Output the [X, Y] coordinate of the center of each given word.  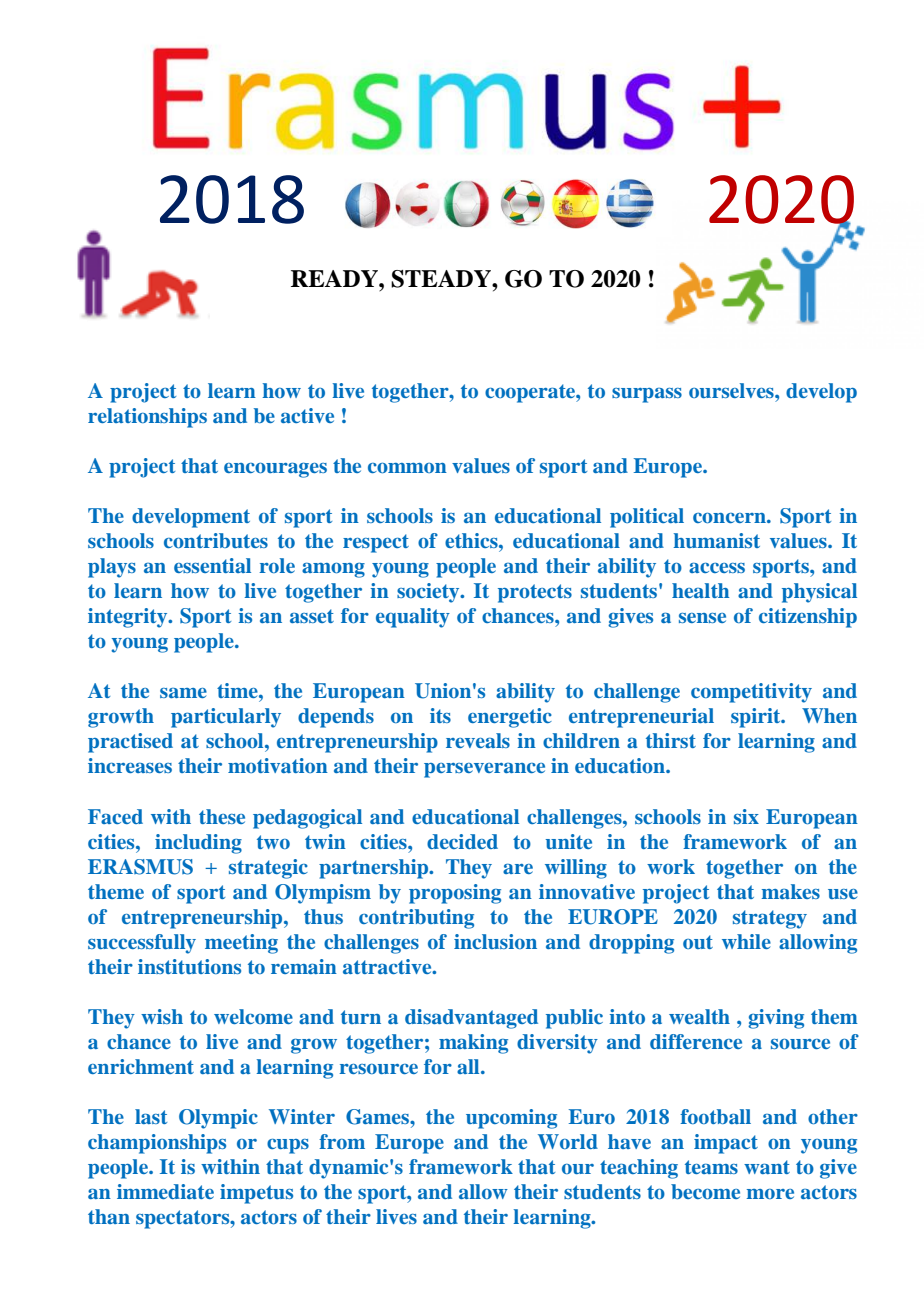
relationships [147, 418]
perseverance [484, 770]
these [222, 816]
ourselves [732, 390]
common [407, 468]
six [746, 816]
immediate [165, 1191]
